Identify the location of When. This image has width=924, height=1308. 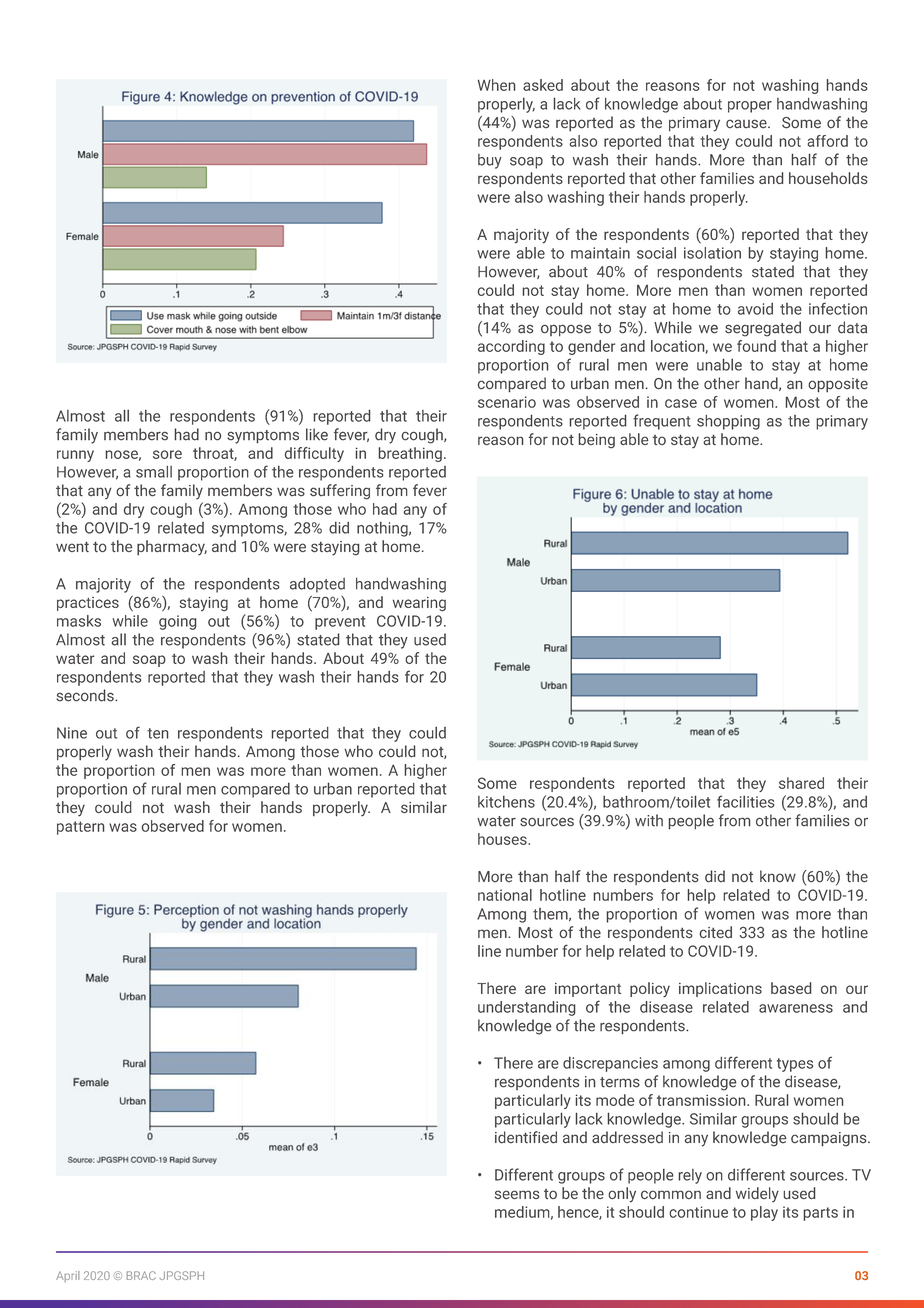
(496, 85).
